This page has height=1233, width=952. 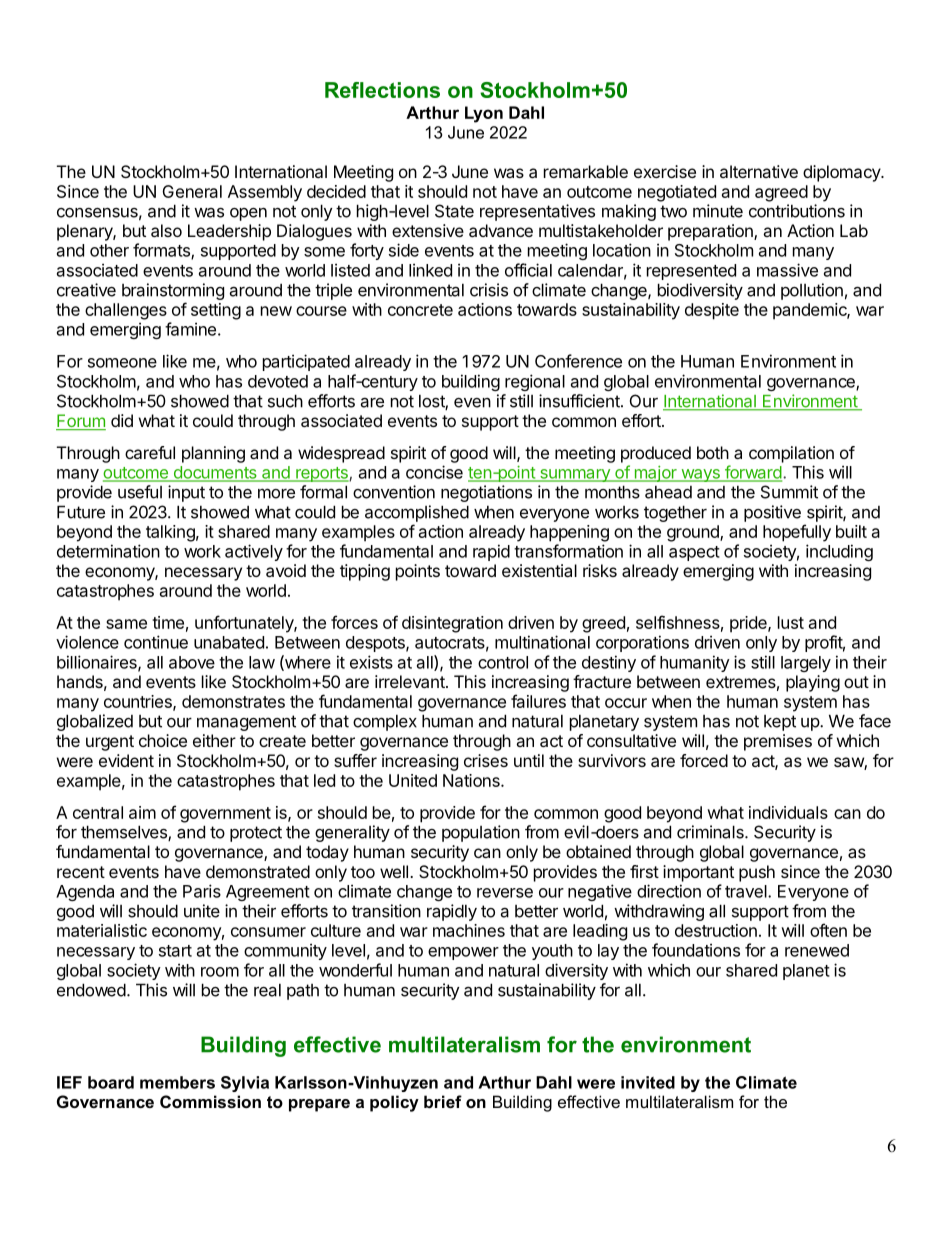 What do you see at coordinates (789, 492) in the page?
I see `Summit` at bounding box center [789, 492].
